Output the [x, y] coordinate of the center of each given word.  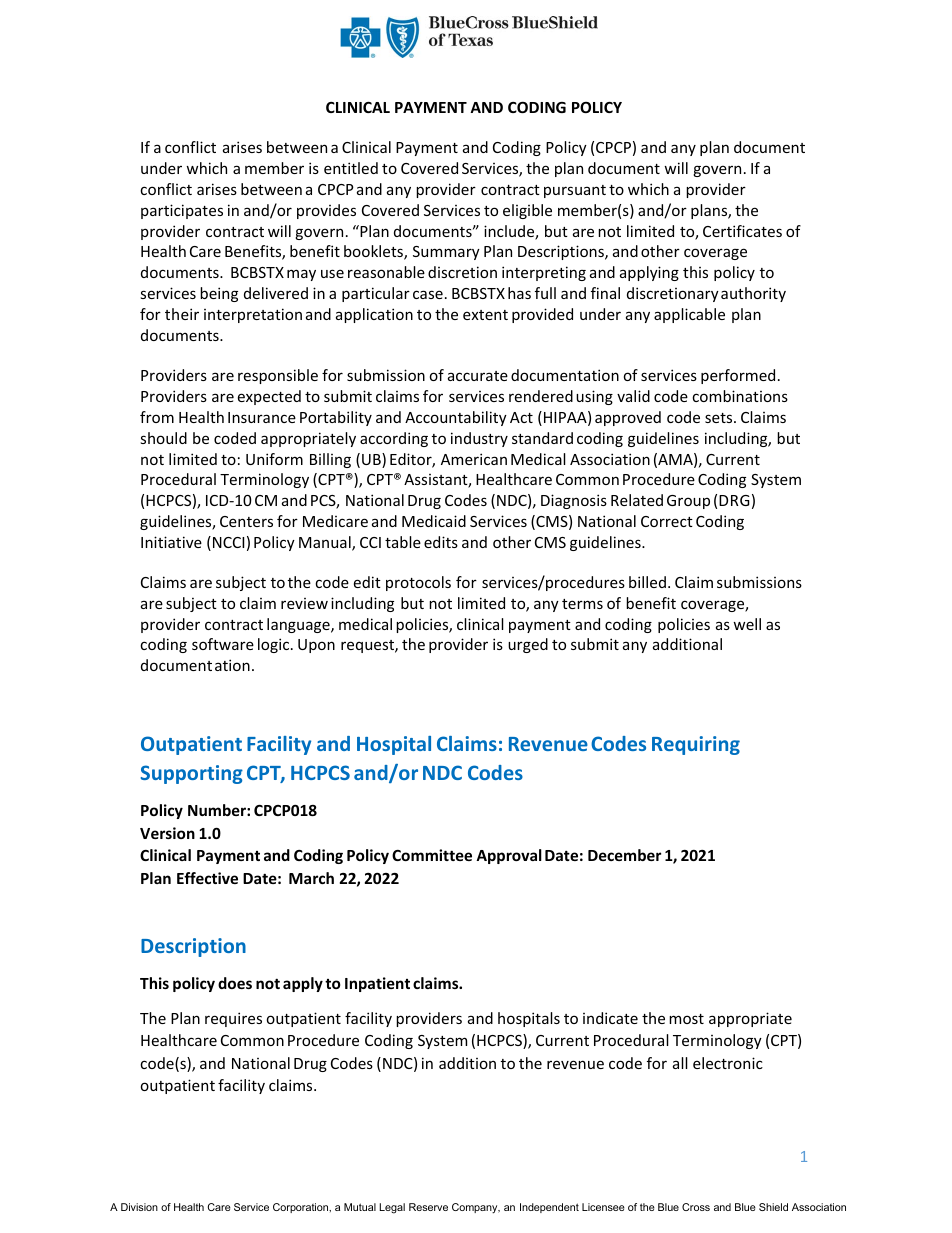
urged [528, 645]
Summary [446, 253]
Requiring [696, 745]
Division [139, 1207]
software [223, 644]
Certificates [742, 231]
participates [182, 211]
